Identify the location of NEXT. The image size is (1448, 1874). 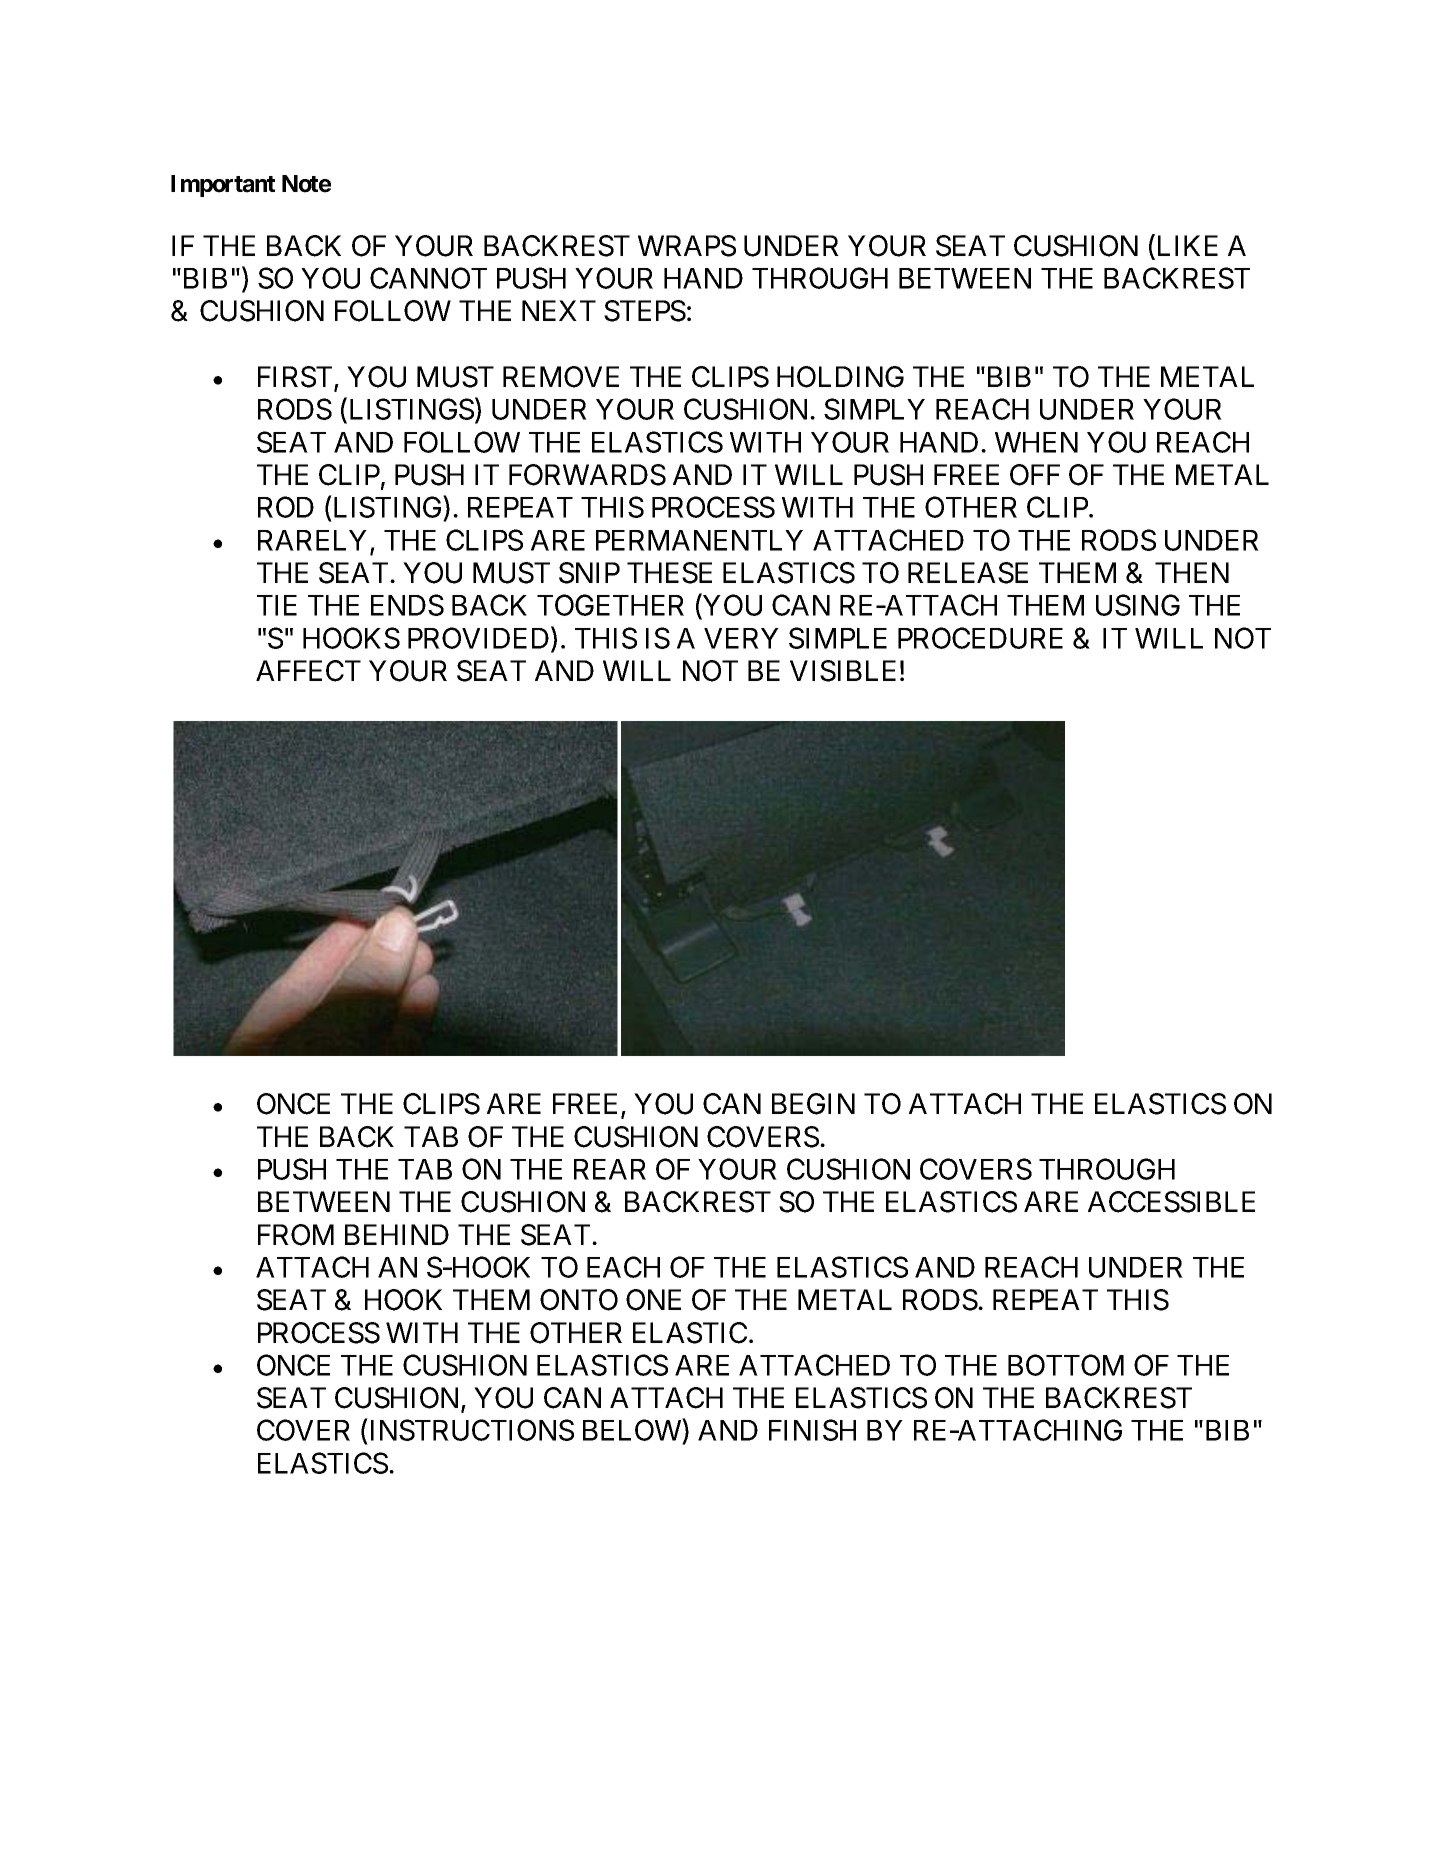
(559, 310).
